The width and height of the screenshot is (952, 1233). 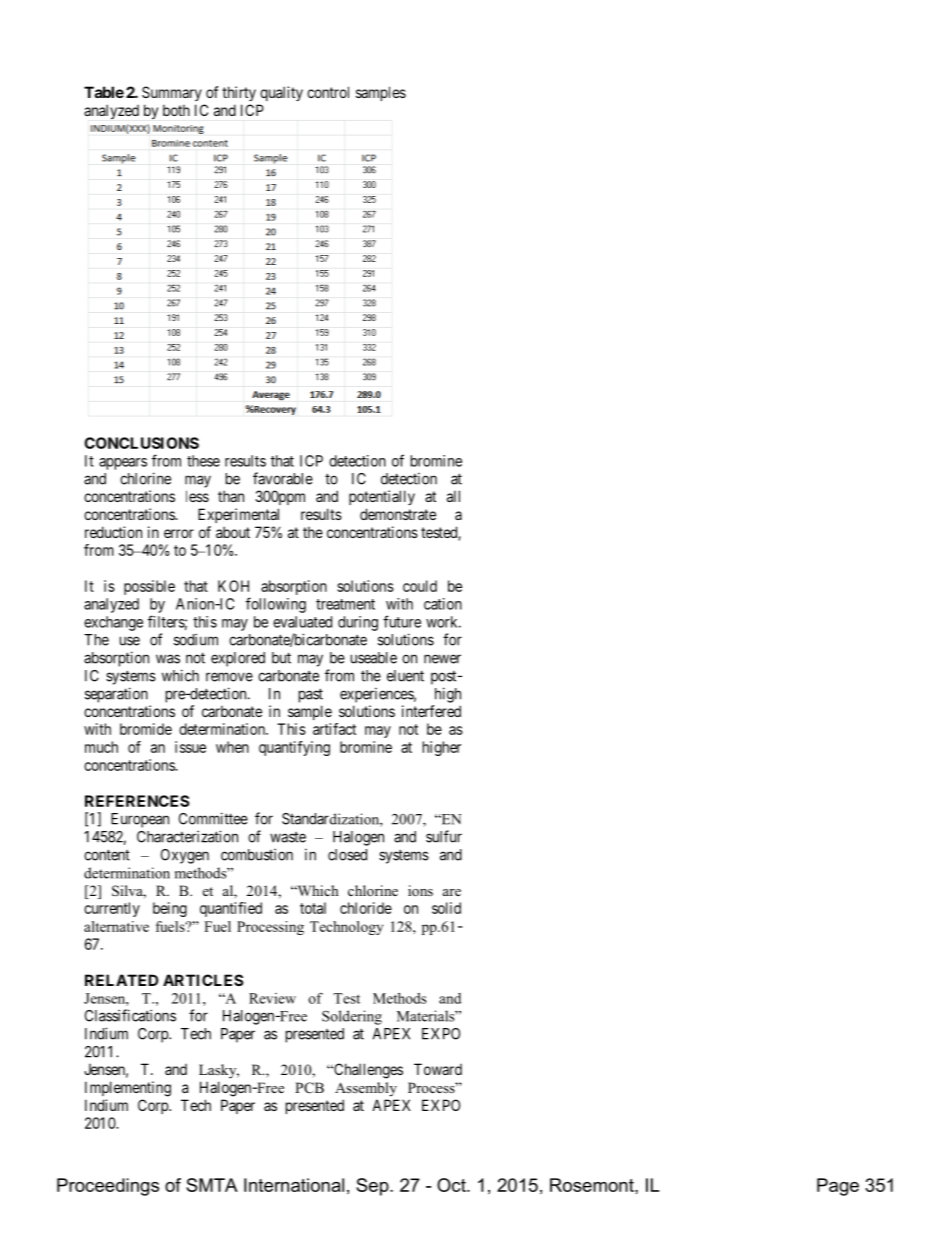 What do you see at coordinates (452, 1185) in the screenshot?
I see `Oct` at bounding box center [452, 1185].
